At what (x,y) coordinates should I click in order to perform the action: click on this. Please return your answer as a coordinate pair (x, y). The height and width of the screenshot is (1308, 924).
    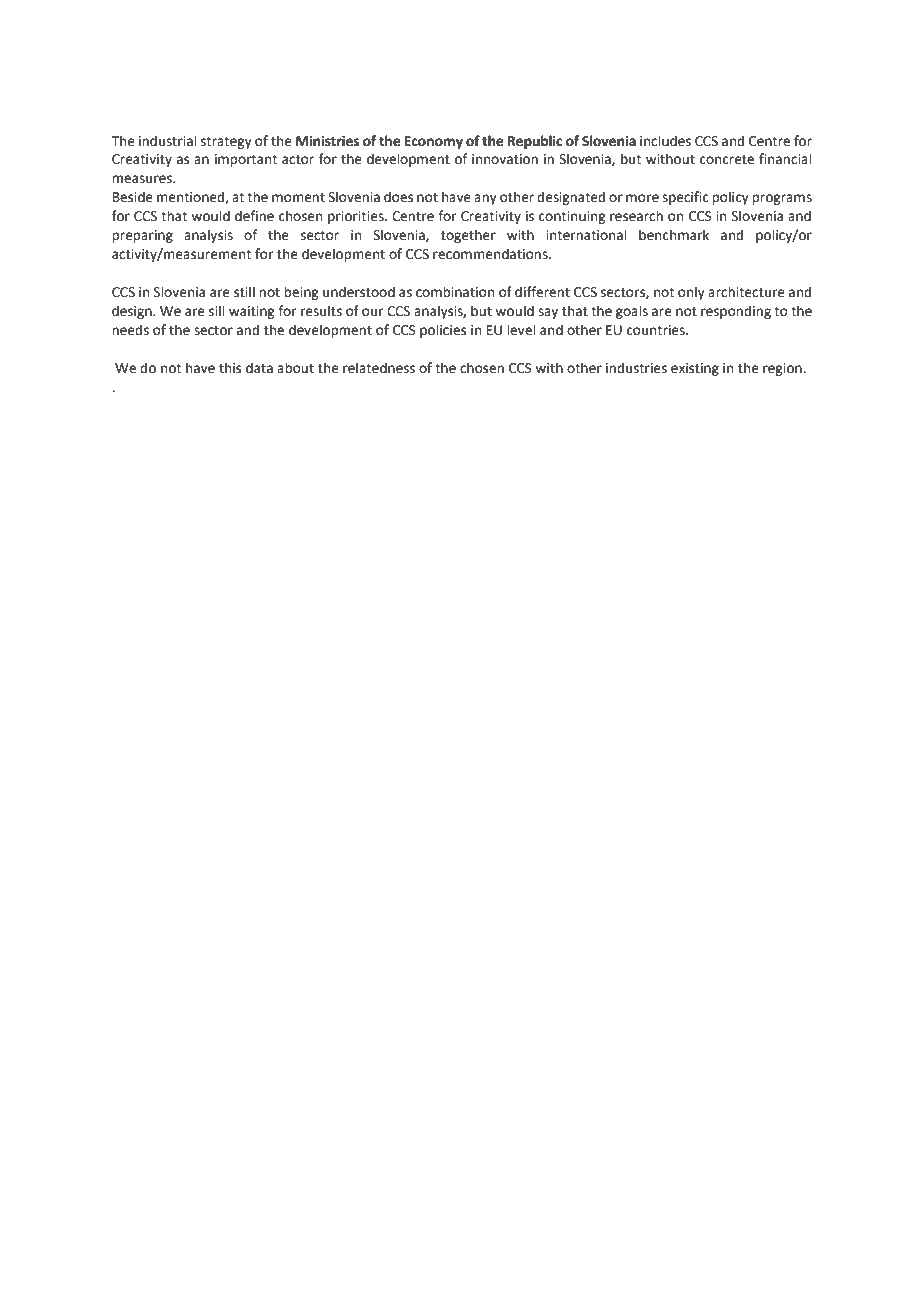
    Looking at the image, I should click on (230, 368).
